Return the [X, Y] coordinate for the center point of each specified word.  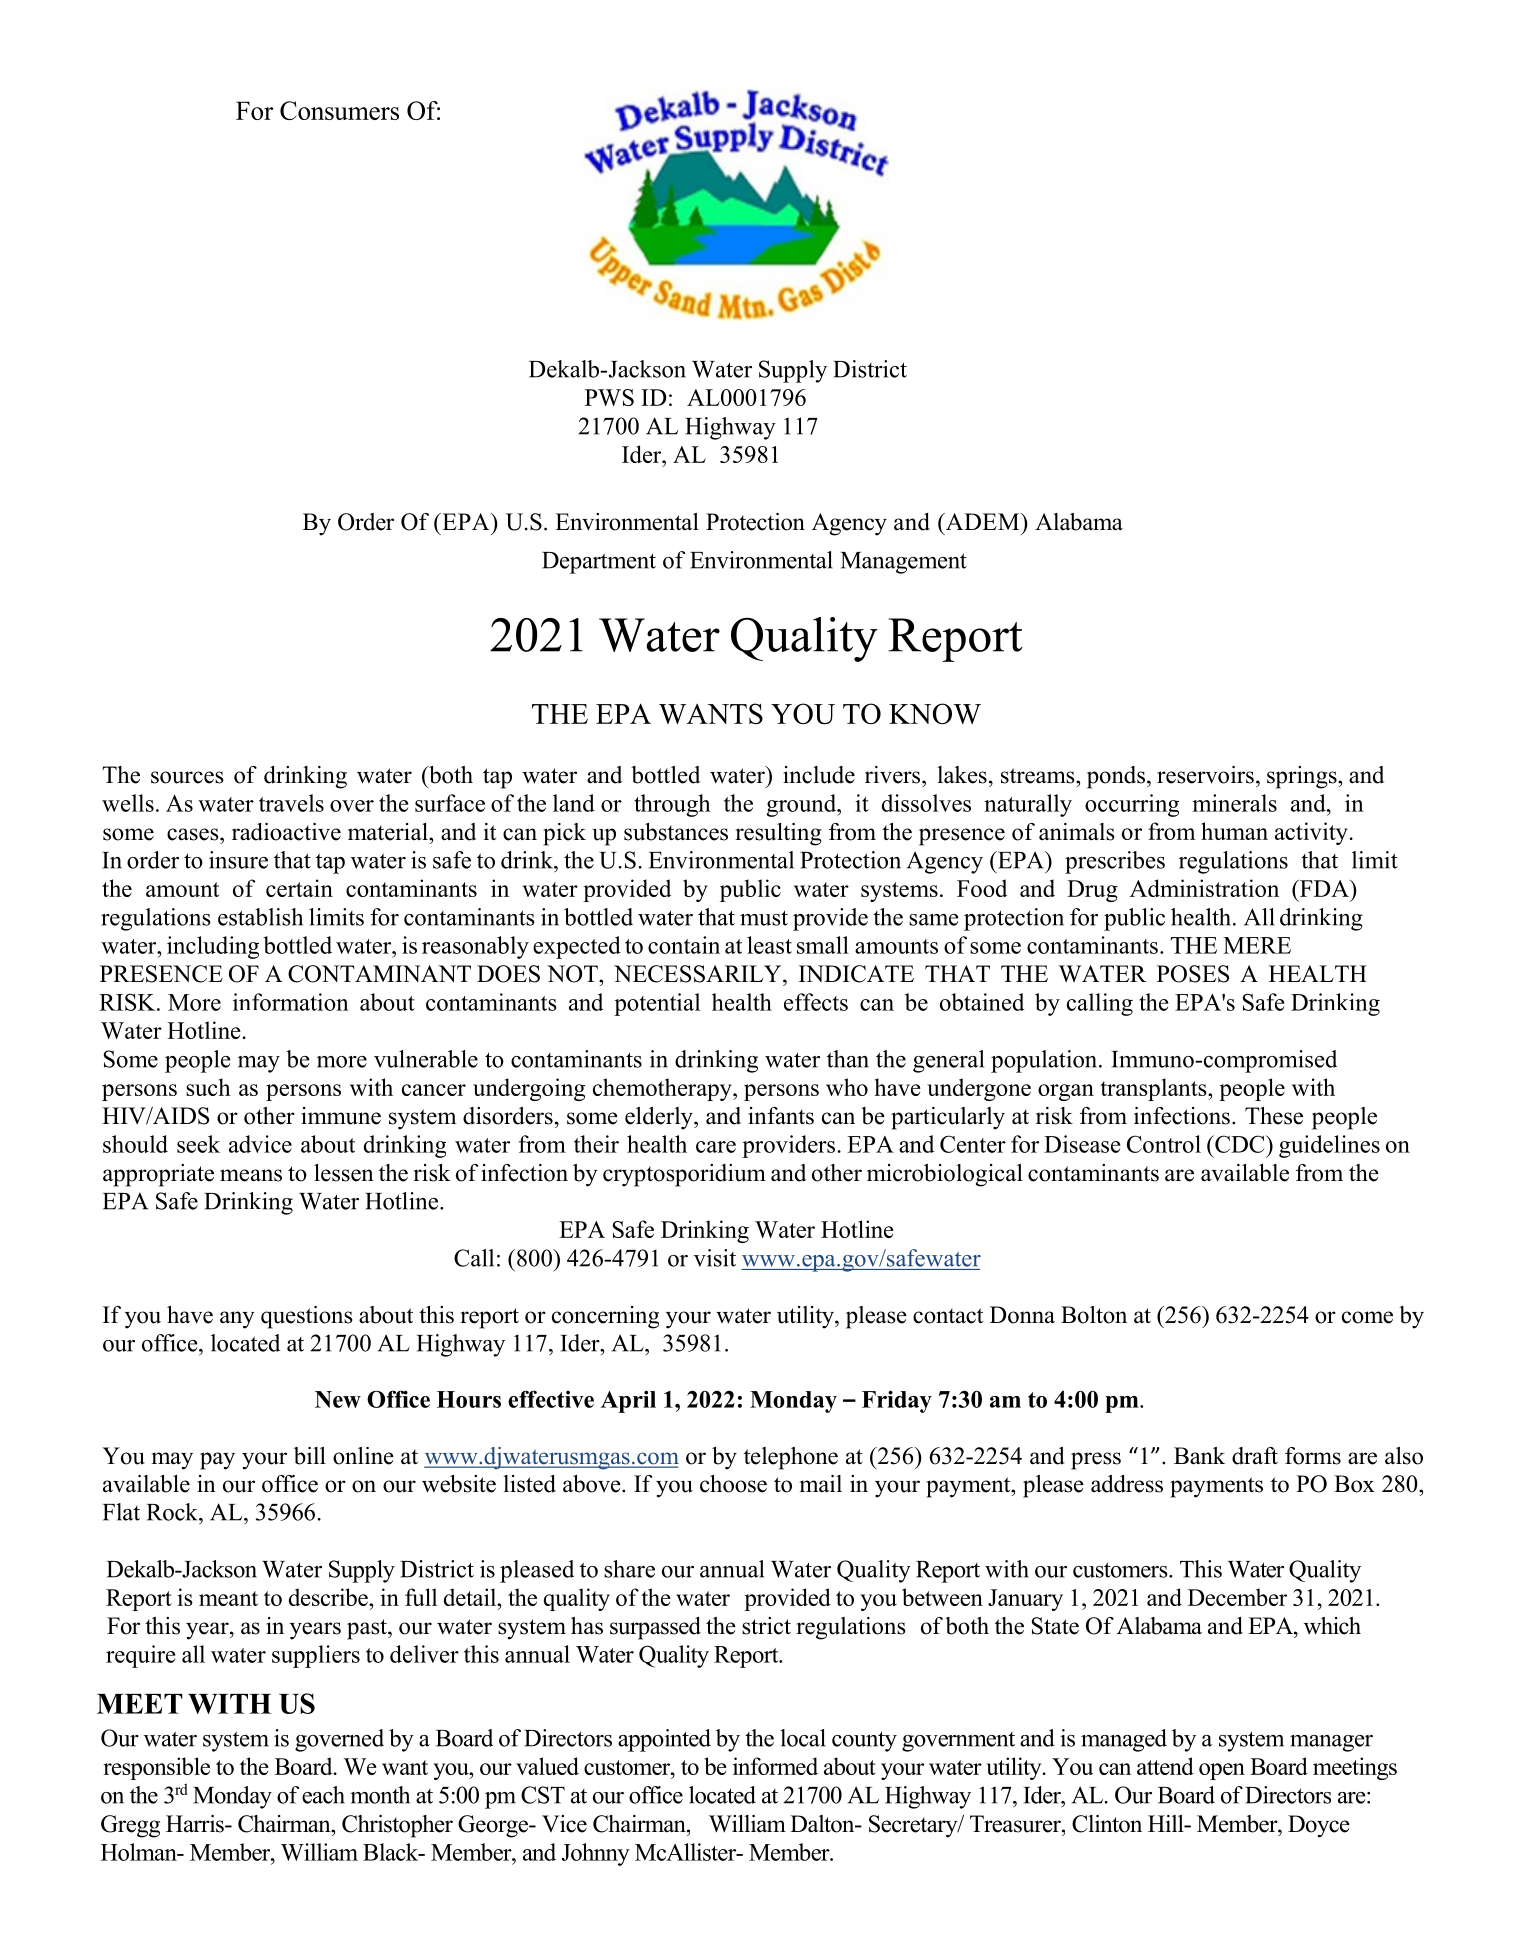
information [291, 1002]
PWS [609, 397]
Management [904, 563]
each [323, 1795]
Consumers [339, 110]
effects [816, 1002]
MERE [1257, 945]
